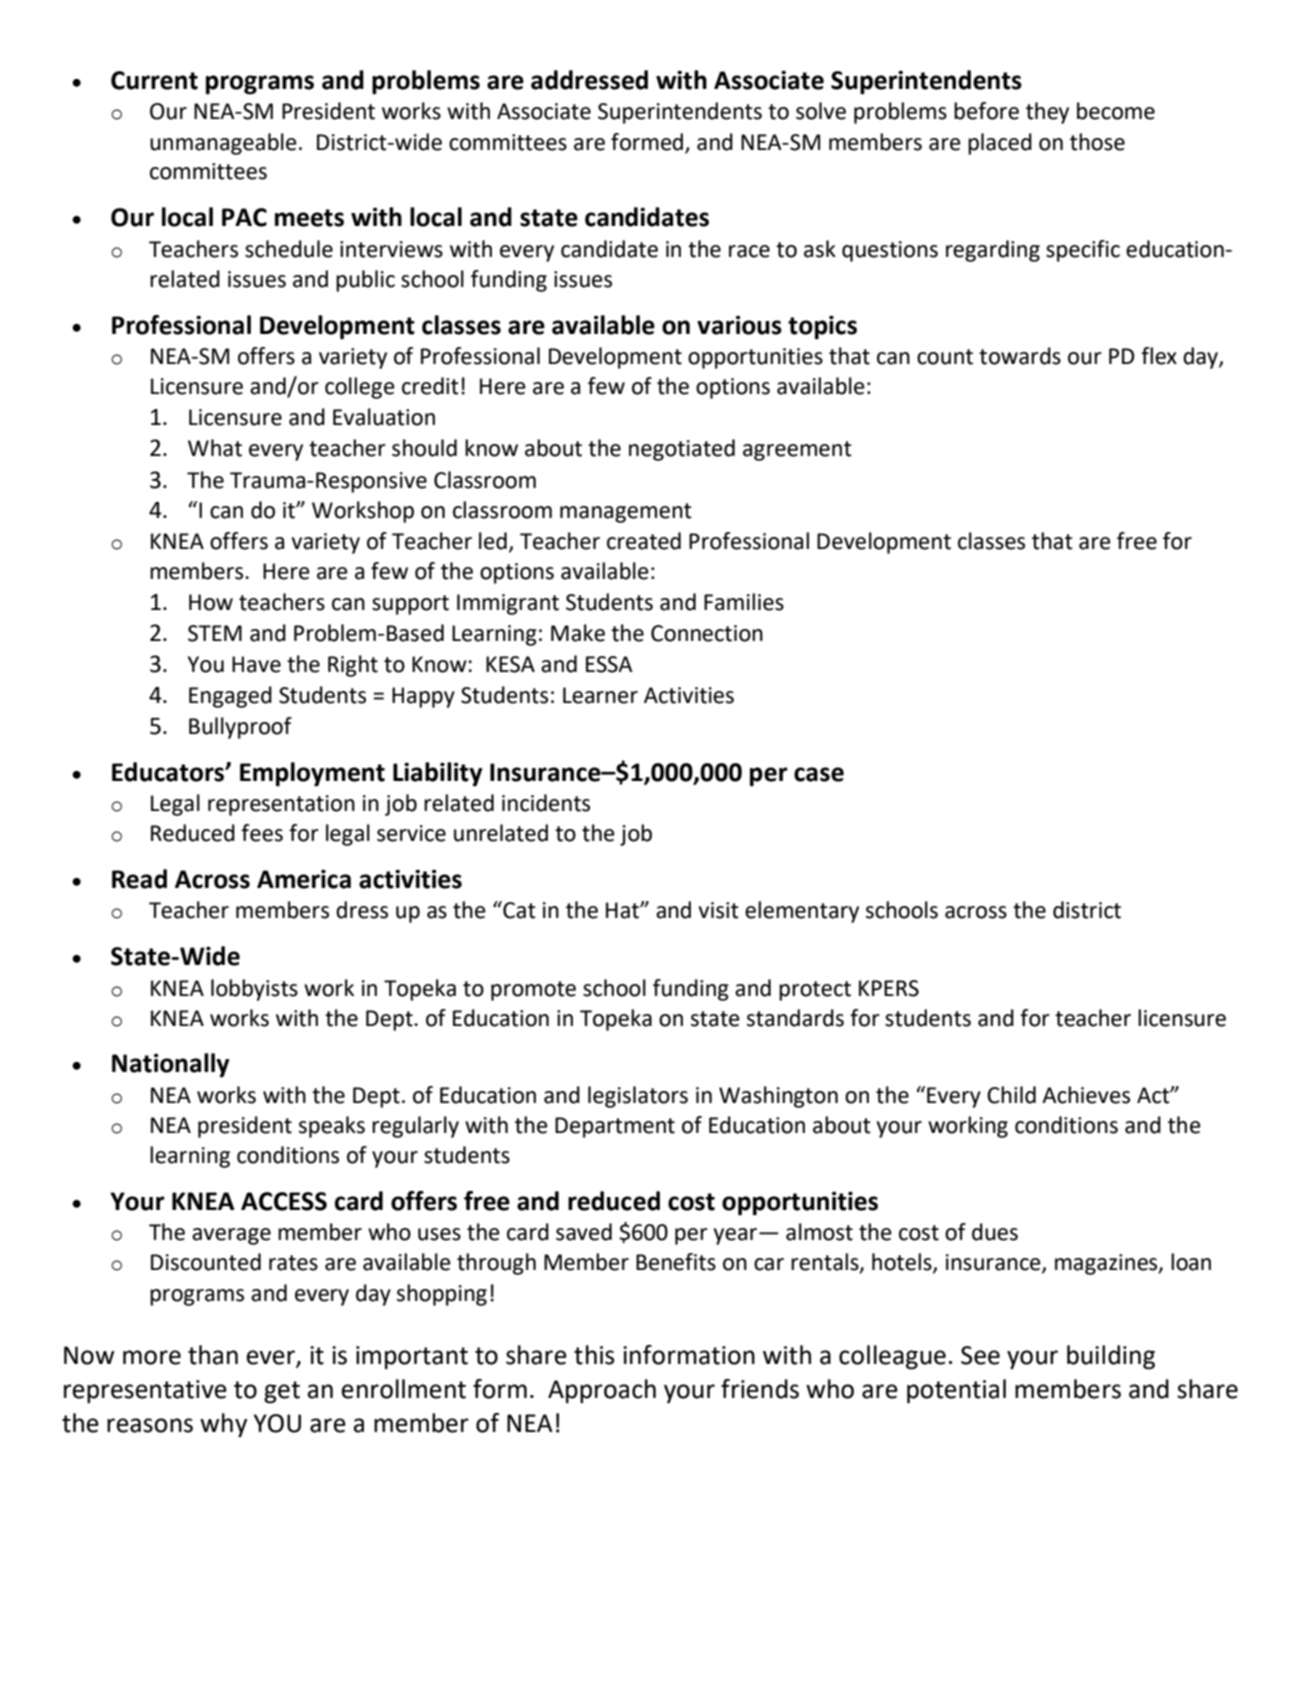 This screenshot has width=1311, height=1697. Describe the element at coordinates (821, 111) in the screenshot. I see `solve` at that location.
